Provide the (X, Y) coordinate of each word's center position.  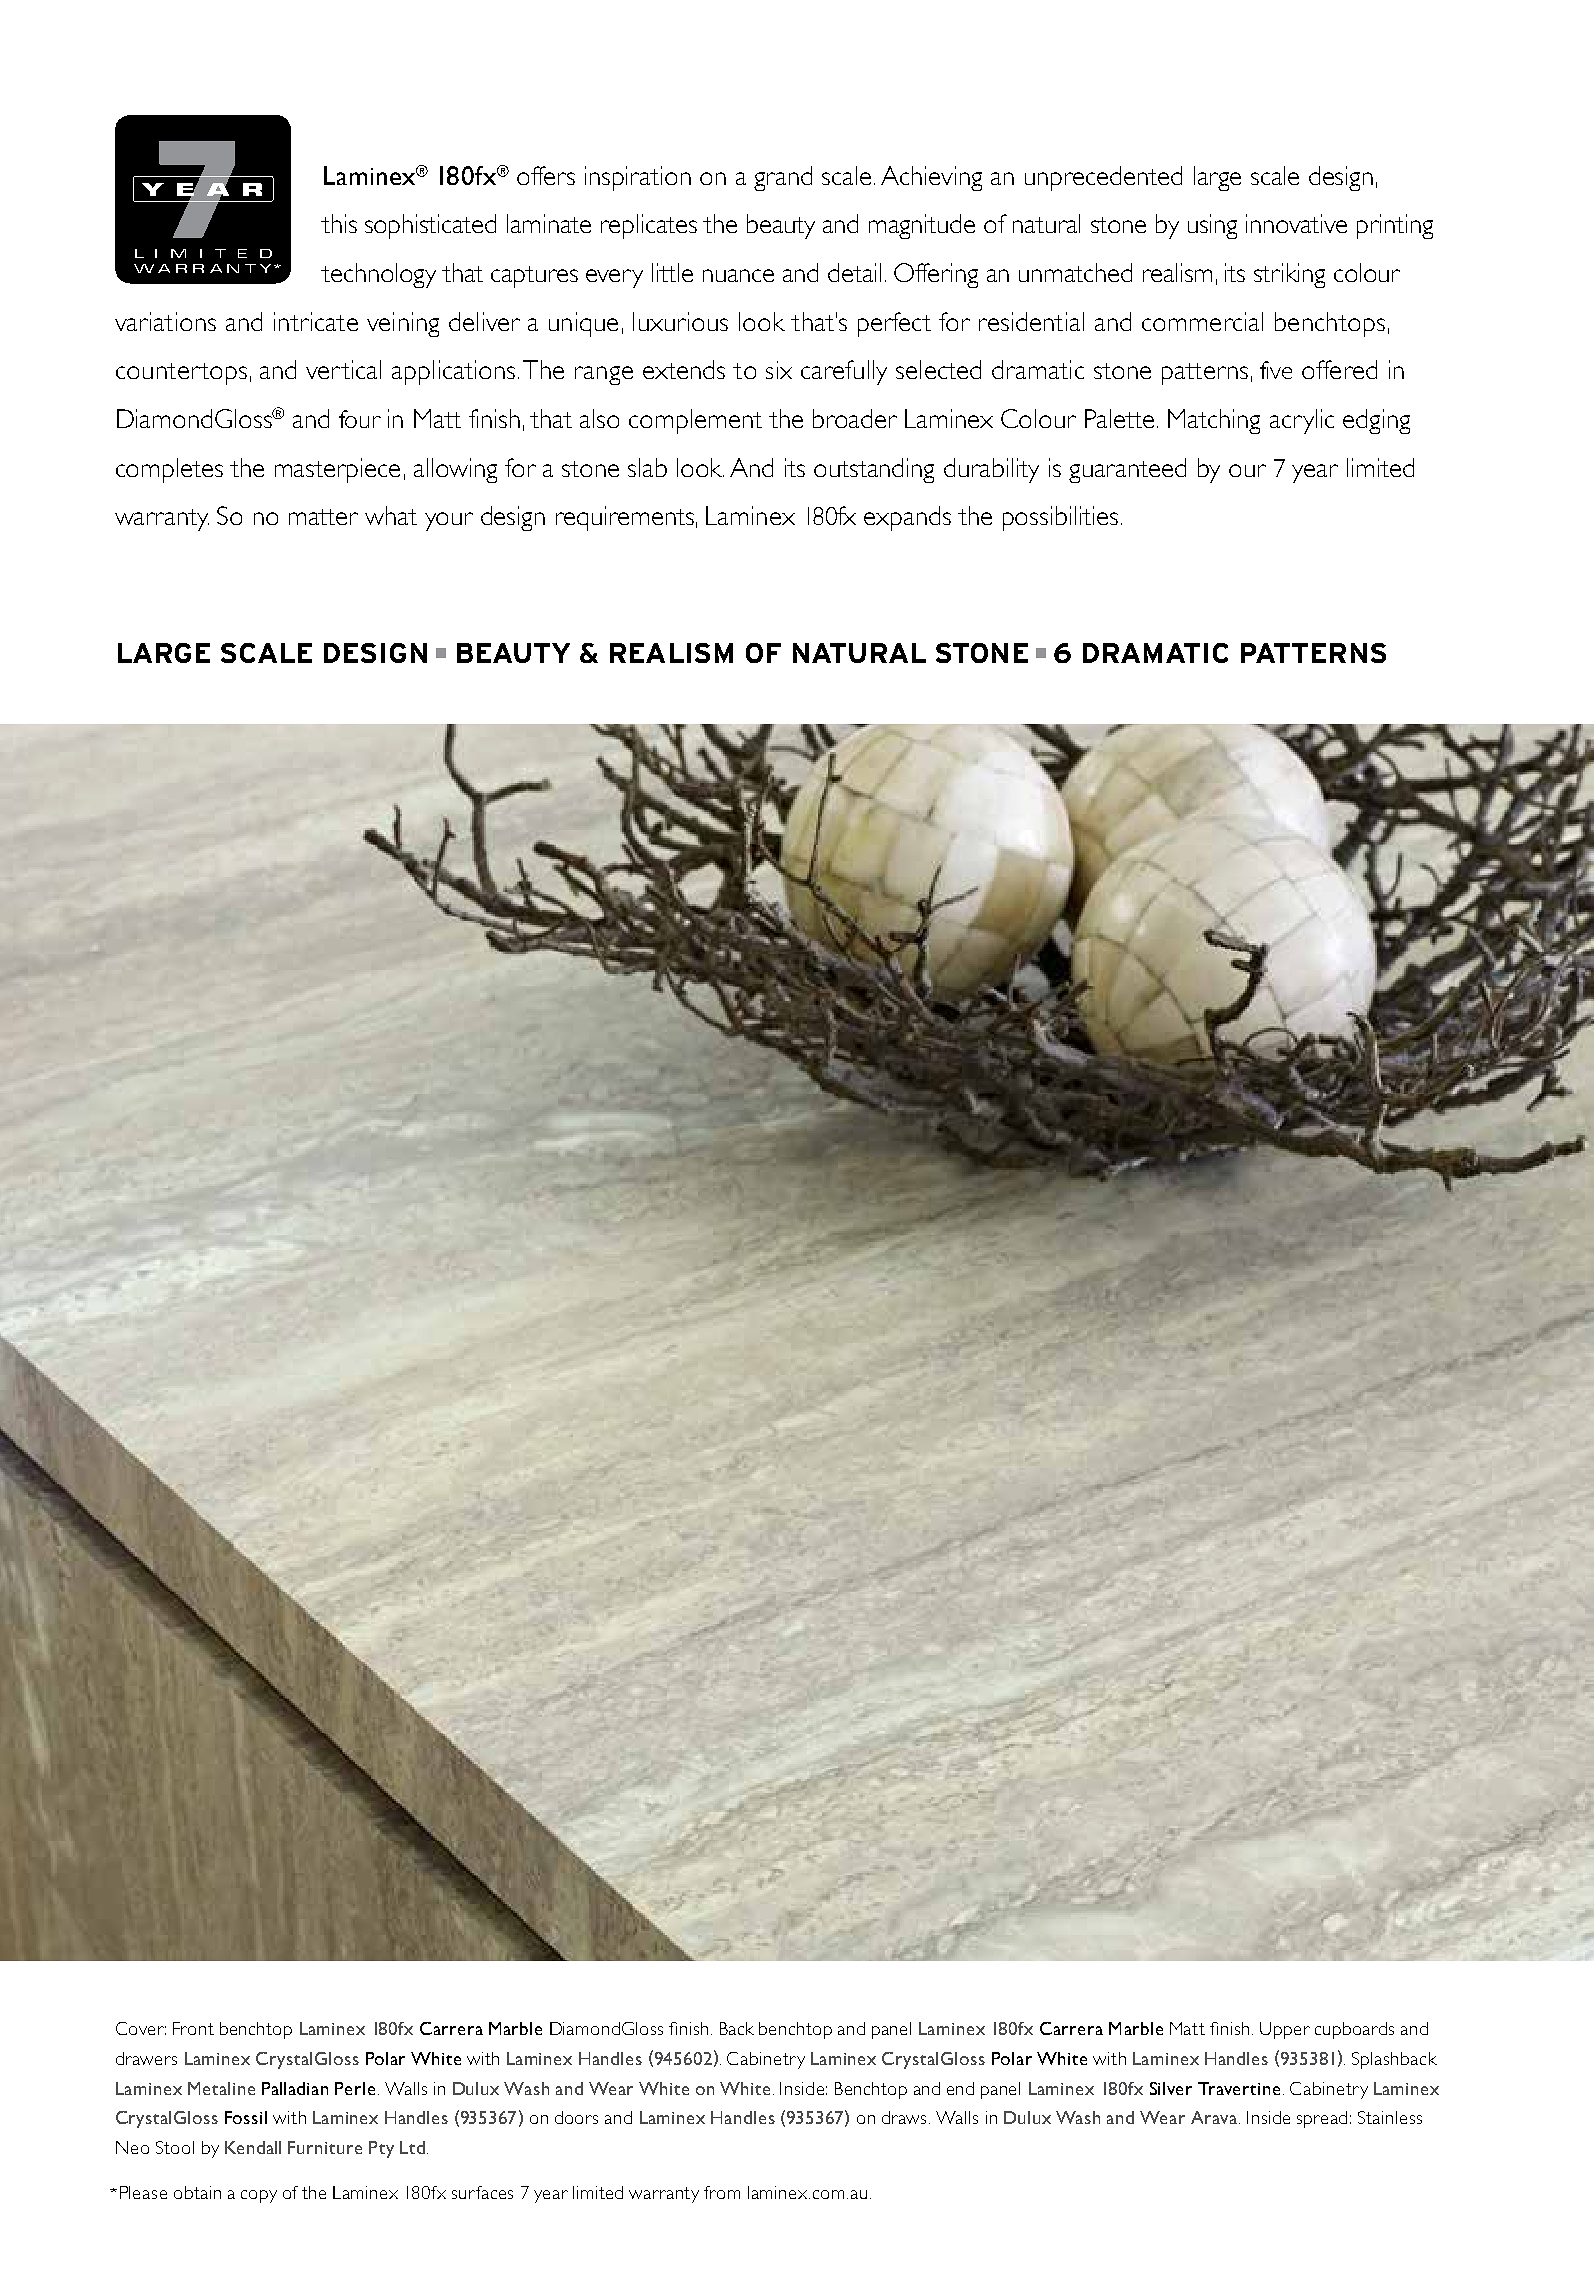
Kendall (253, 2147)
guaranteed (1127, 470)
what (391, 515)
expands (907, 518)
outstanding (874, 470)
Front (193, 2028)
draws (904, 2117)
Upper (1285, 2030)
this (339, 223)
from (722, 2192)
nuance (738, 275)
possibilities (1060, 518)
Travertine (1239, 2088)
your (449, 521)
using (1212, 226)
